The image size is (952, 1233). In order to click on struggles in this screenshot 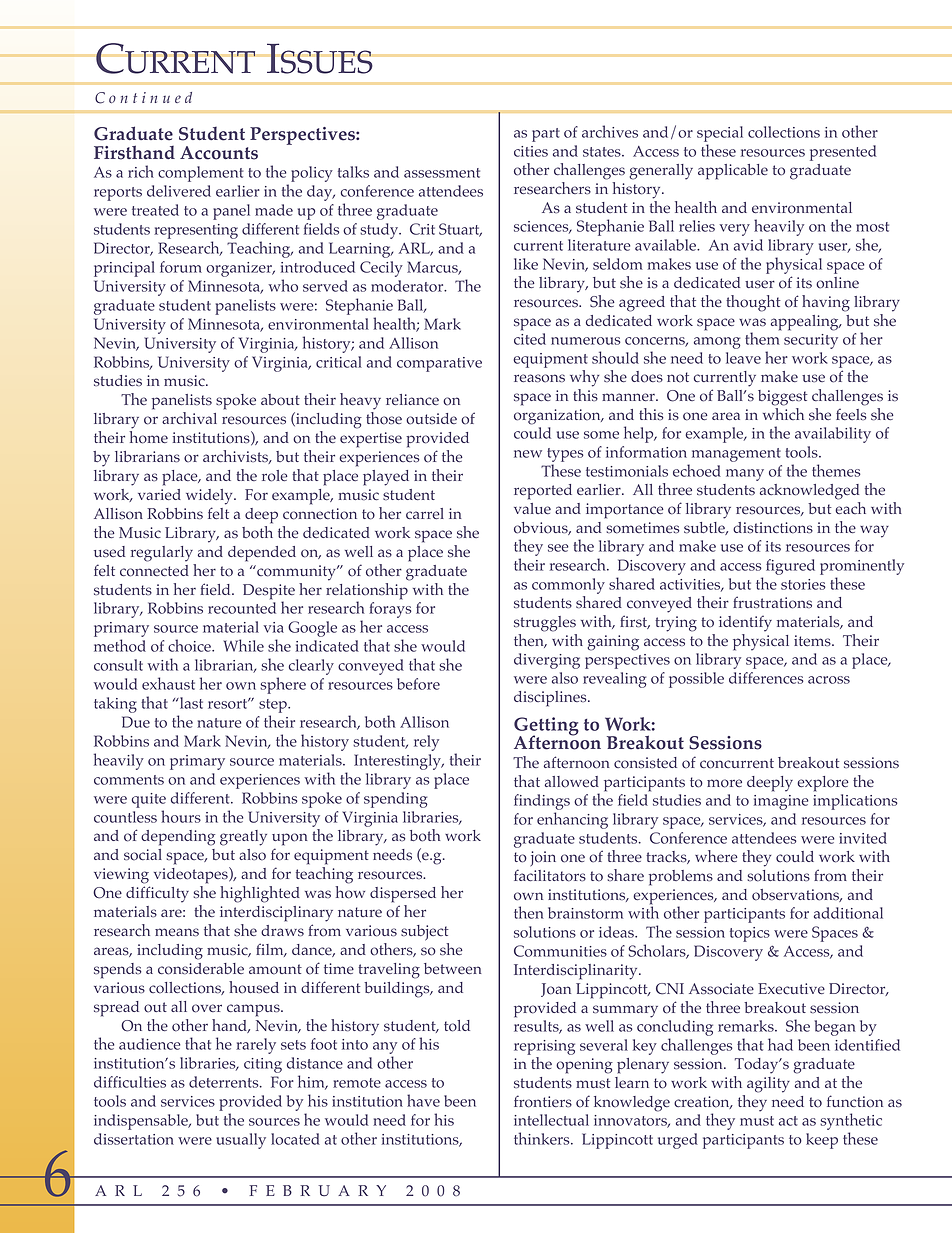, I will do `click(545, 624)`.
